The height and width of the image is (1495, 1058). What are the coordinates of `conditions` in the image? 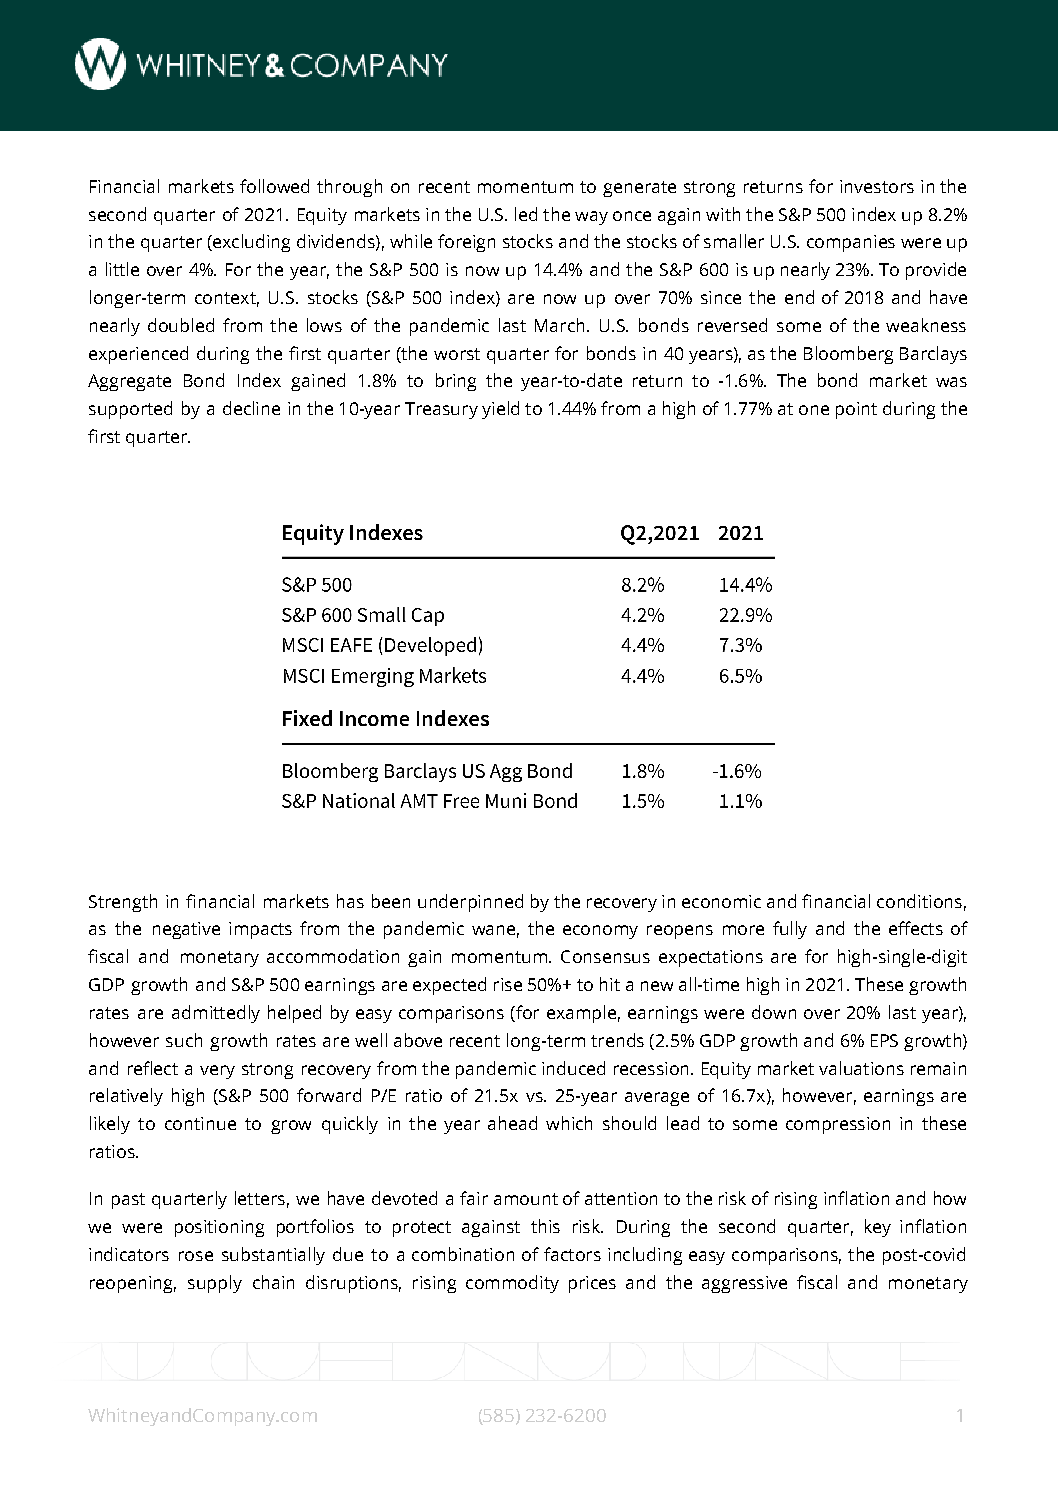 It's located at (919, 901).
